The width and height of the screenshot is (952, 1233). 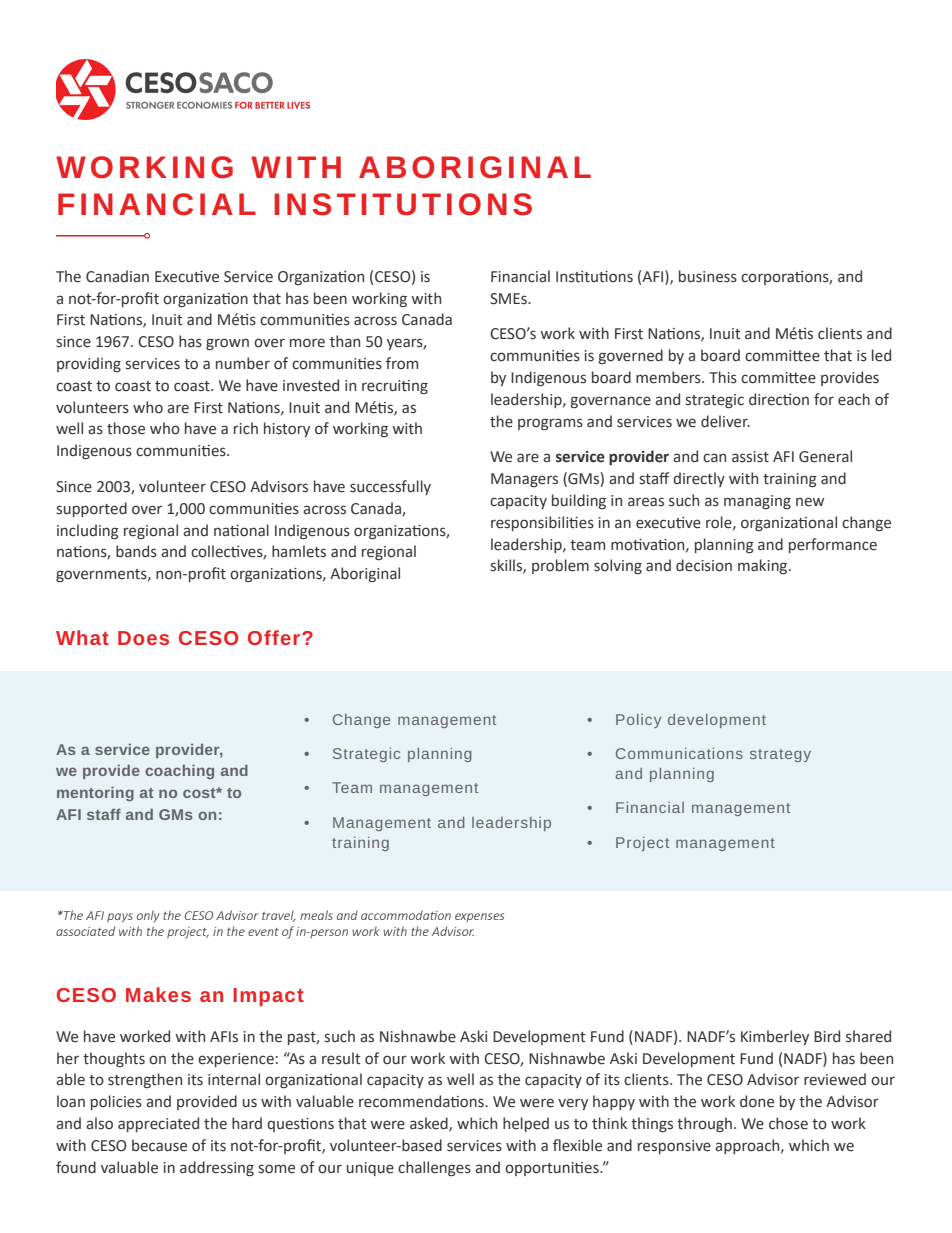 What do you see at coordinates (708, 276) in the screenshot?
I see `business` at bounding box center [708, 276].
